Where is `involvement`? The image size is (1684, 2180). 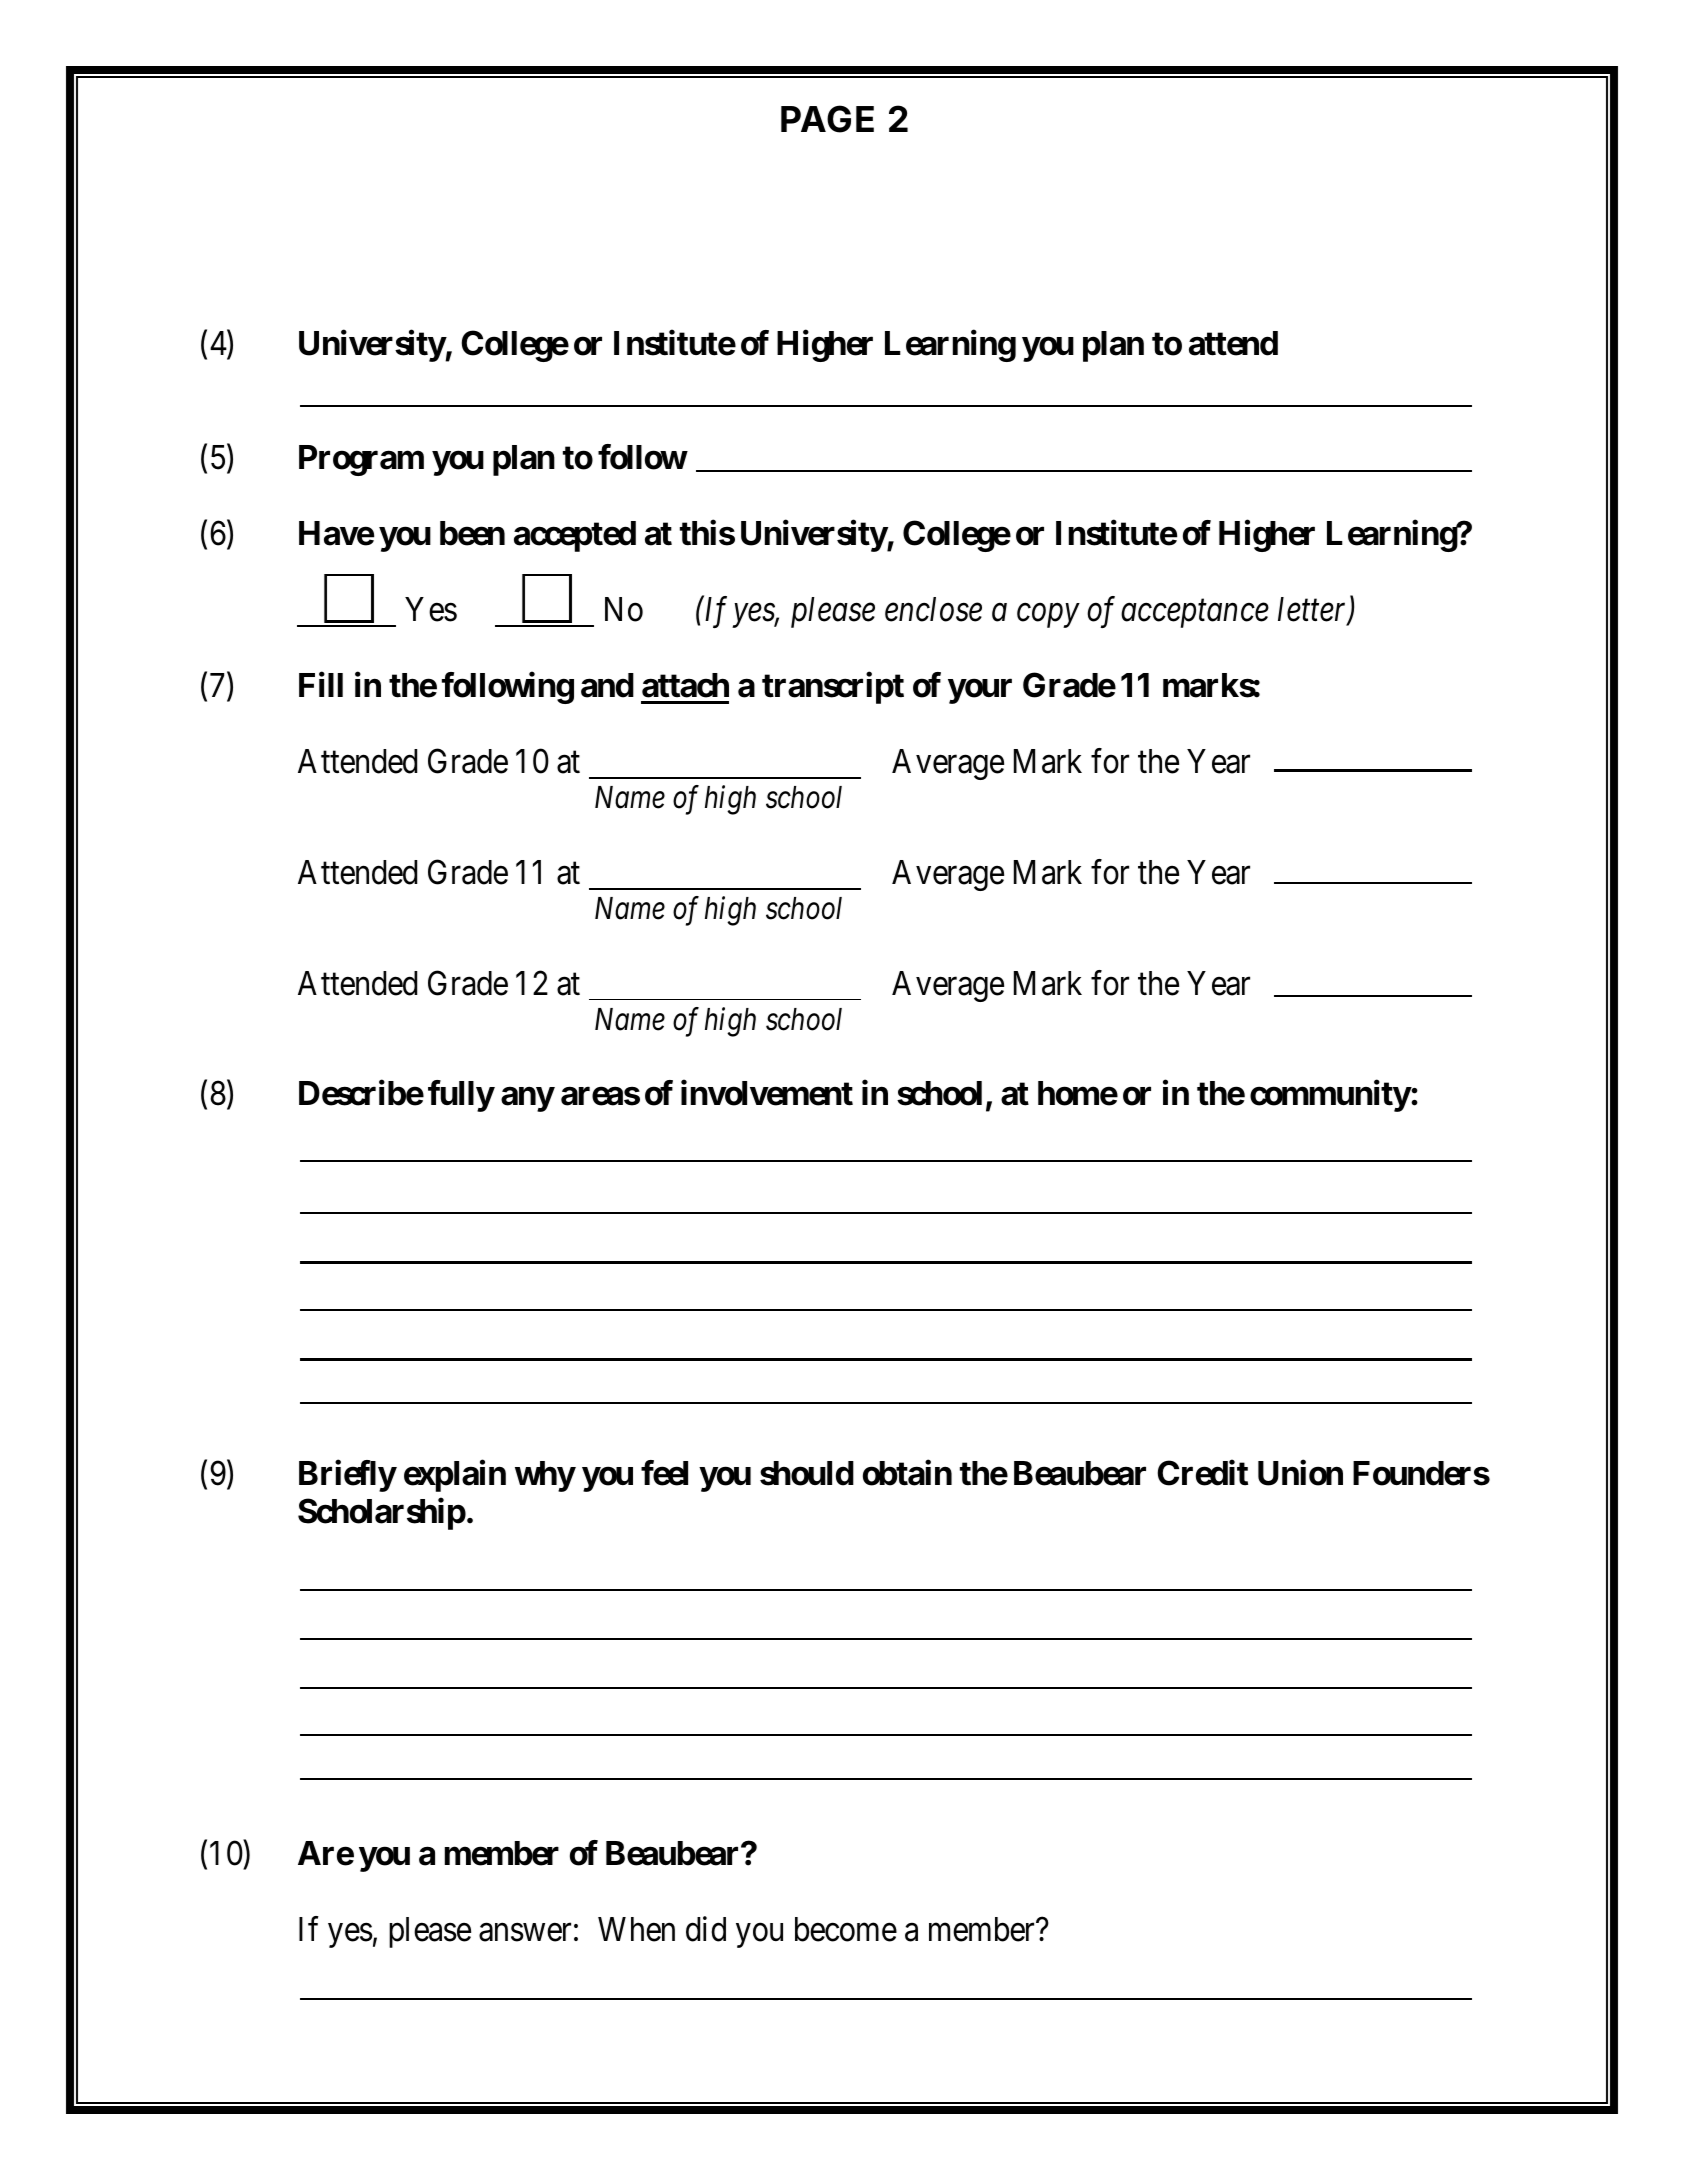
involvement is located at coordinates (767, 1093).
